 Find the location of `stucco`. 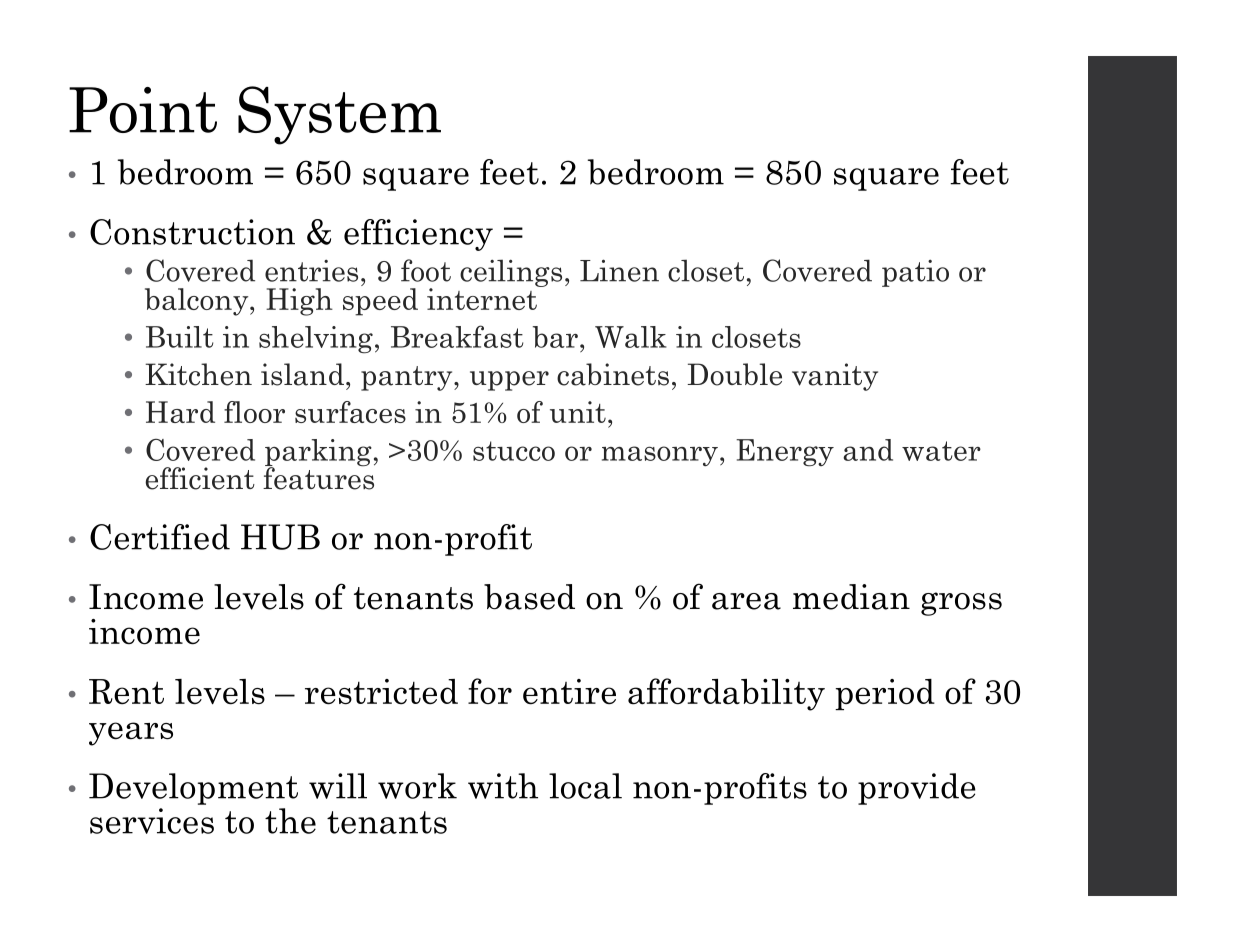

stucco is located at coordinates (514, 451).
